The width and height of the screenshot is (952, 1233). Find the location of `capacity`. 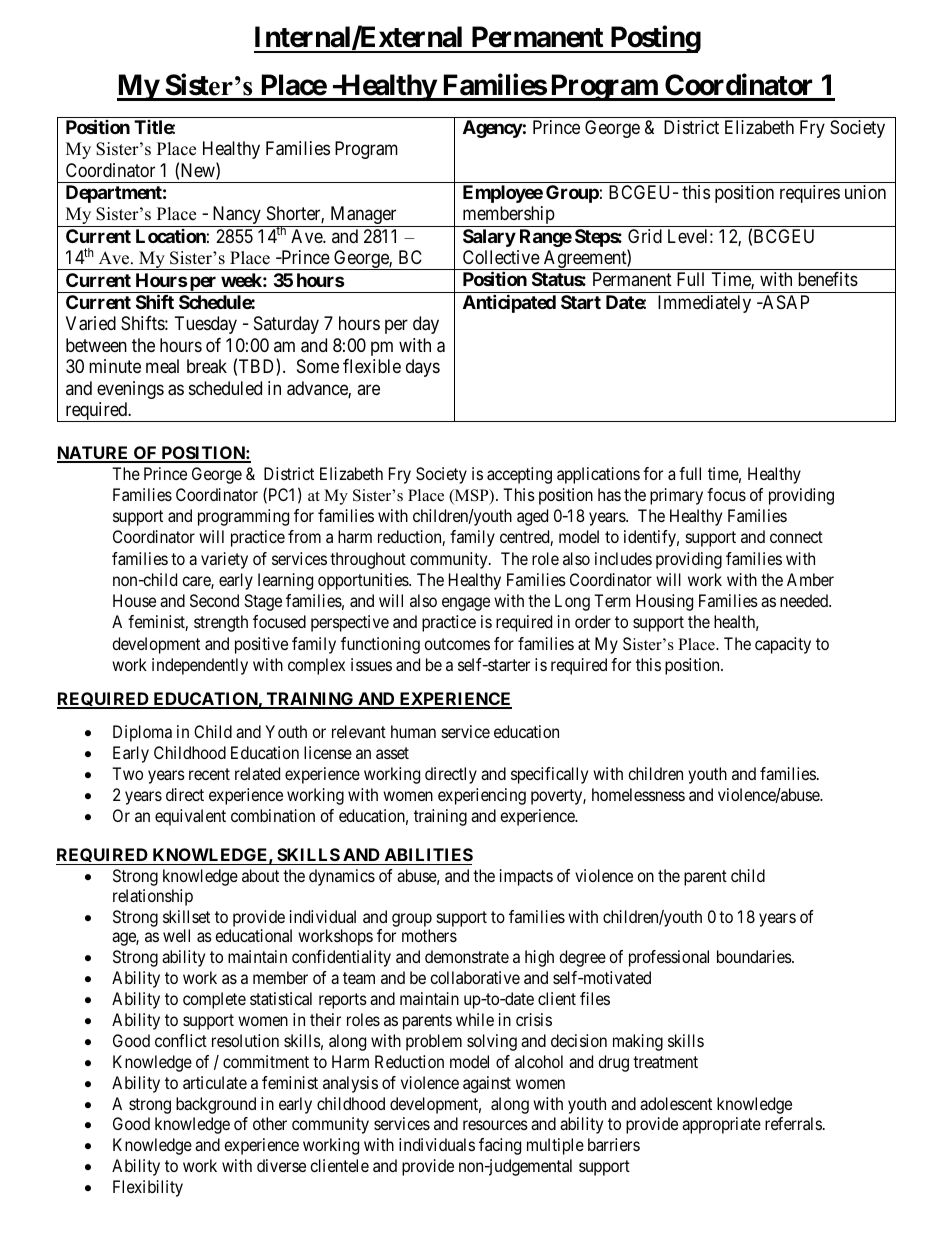

capacity is located at coordinates (783, 645).
